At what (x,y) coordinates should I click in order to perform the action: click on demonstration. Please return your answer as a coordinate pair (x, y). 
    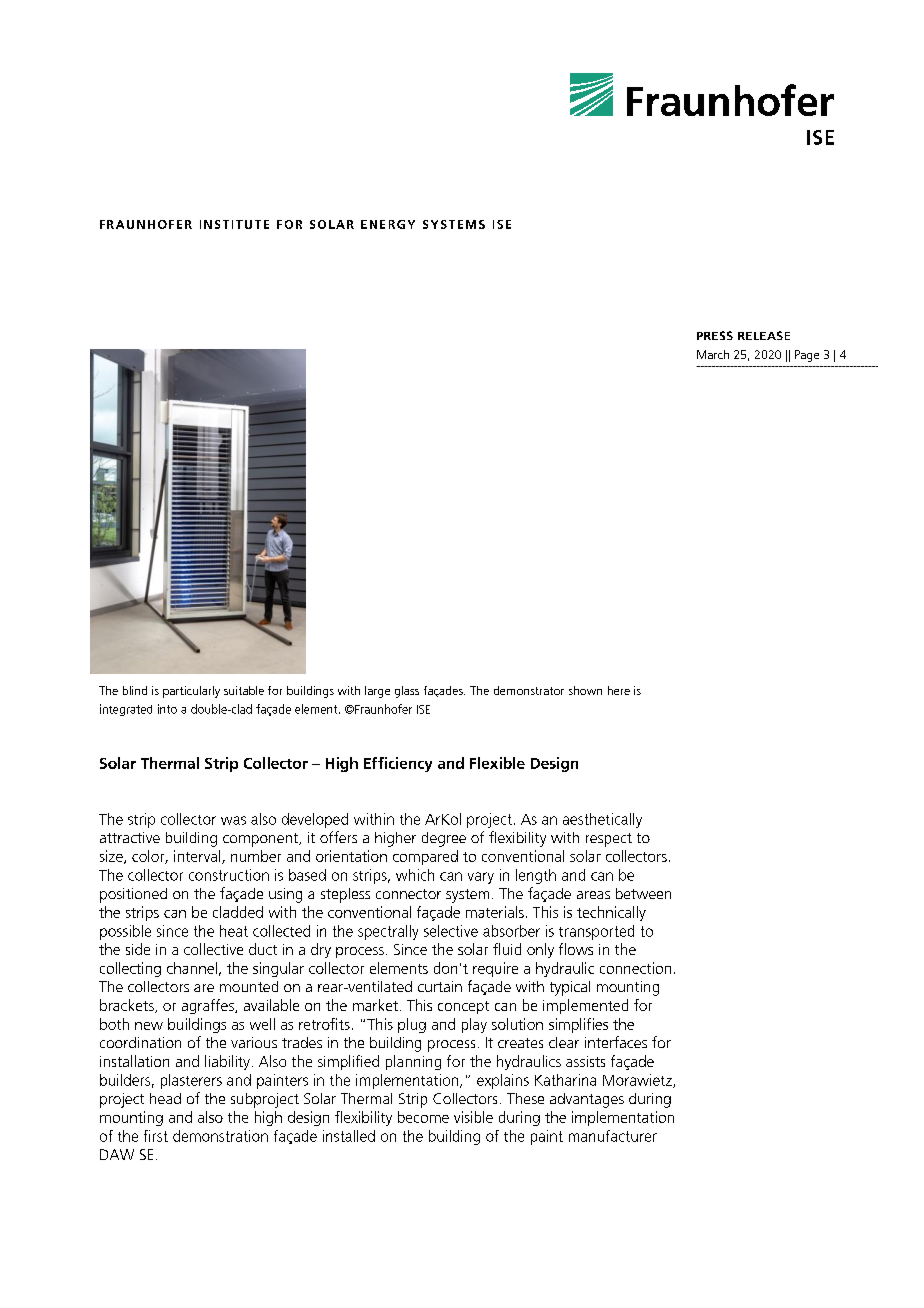
    Looking at the image, I should click on (220, 1136).
